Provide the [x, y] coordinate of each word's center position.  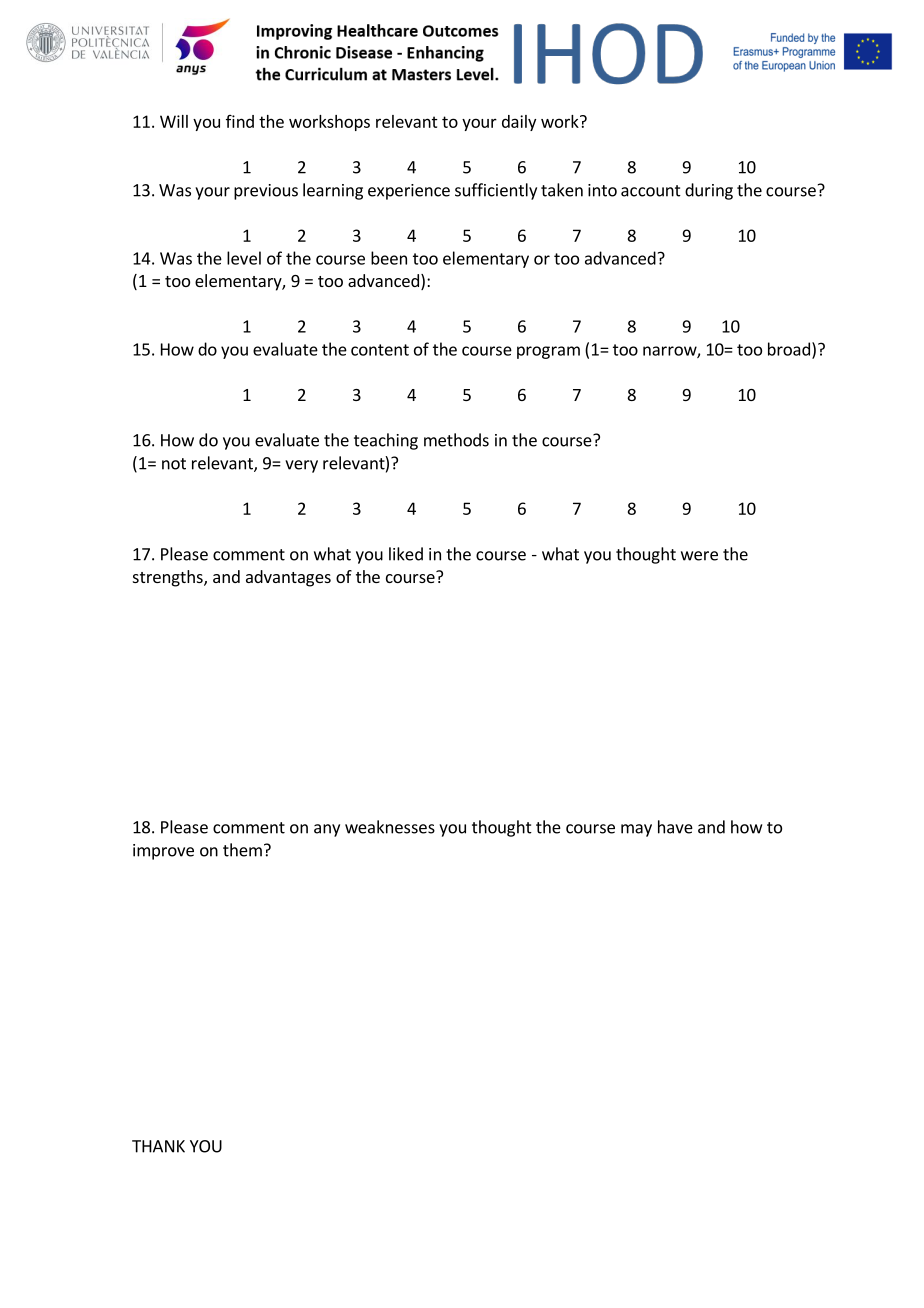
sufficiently [496, 191]
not [174, 464]
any [327, 830]
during [709, 191]
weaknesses [390, 827]
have [675, 827]
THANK [158, 1146]
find [240, 121]
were [699, 556]
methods [456, 440]
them [242, 850]
